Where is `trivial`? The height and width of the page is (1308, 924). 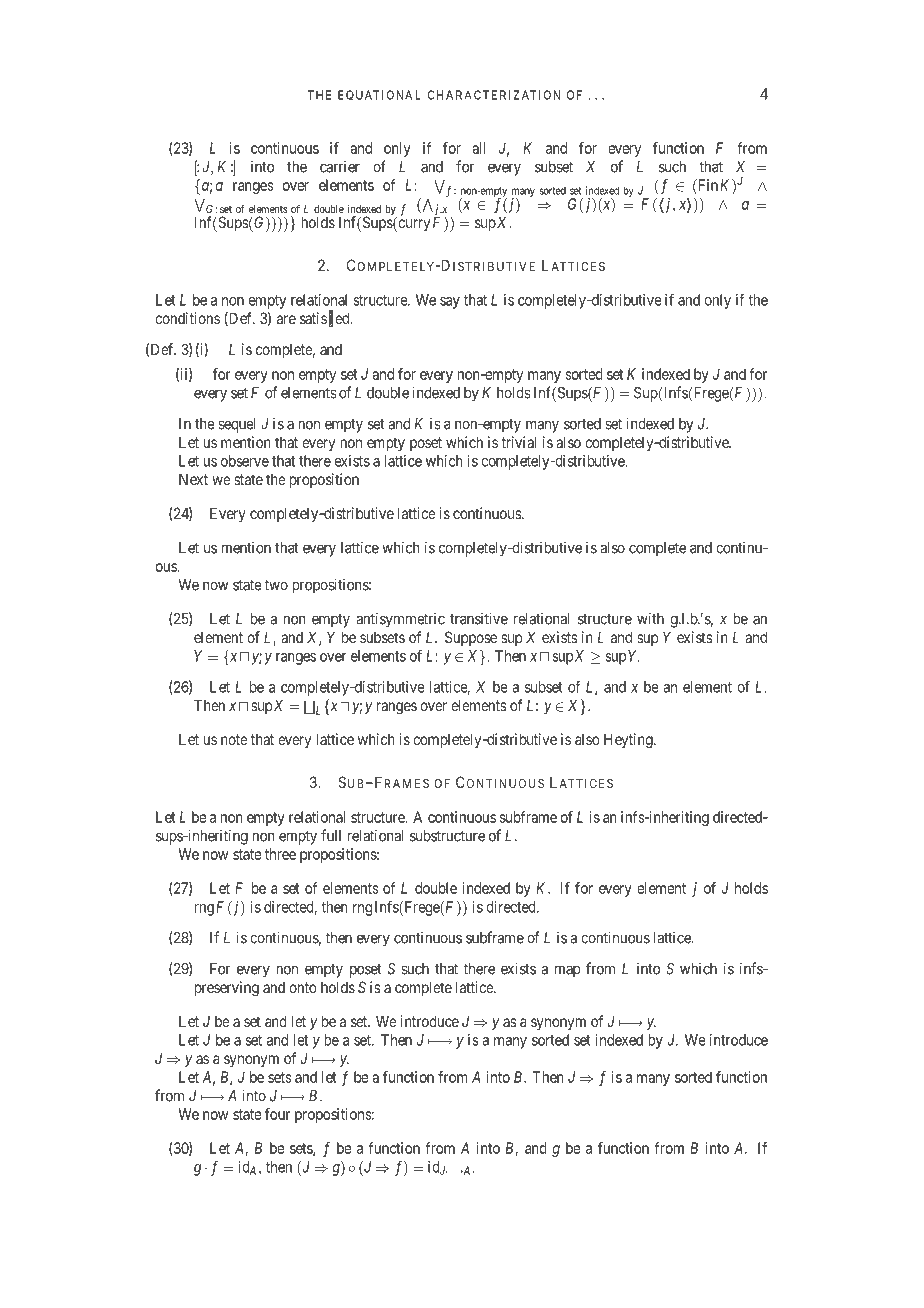 trivial is located at coordinates (518, 442).
